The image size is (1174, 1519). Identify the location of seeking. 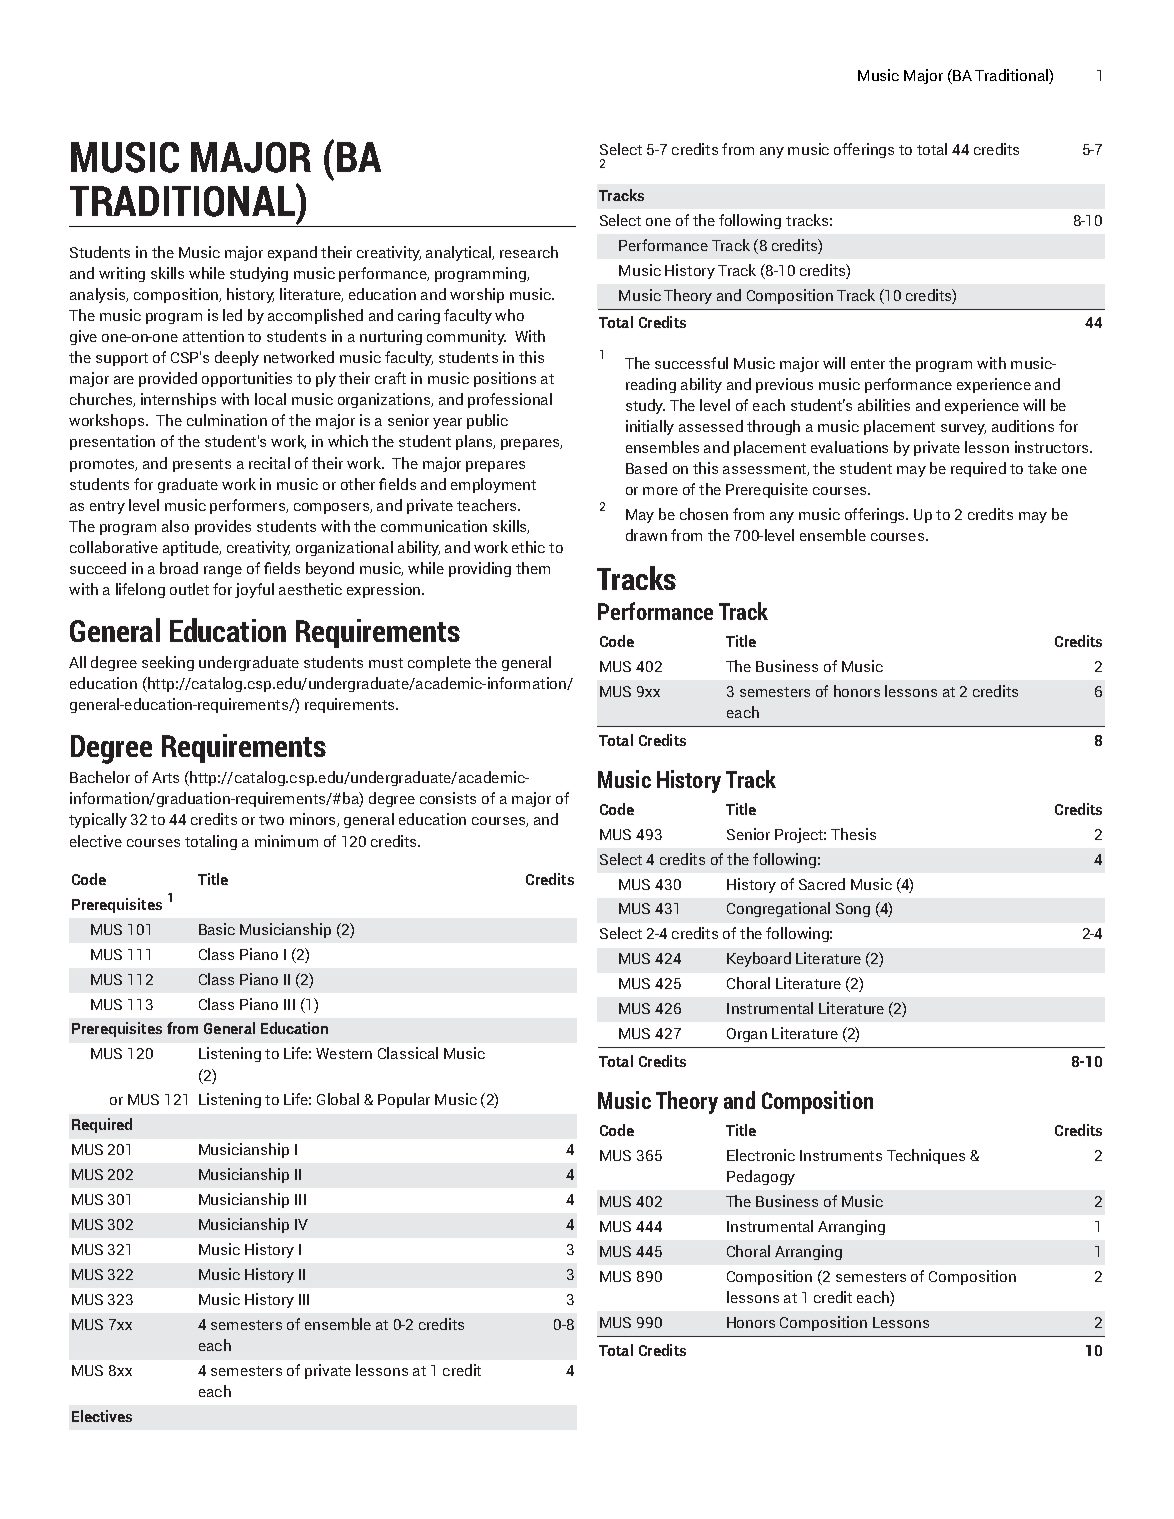
(168, 663).
